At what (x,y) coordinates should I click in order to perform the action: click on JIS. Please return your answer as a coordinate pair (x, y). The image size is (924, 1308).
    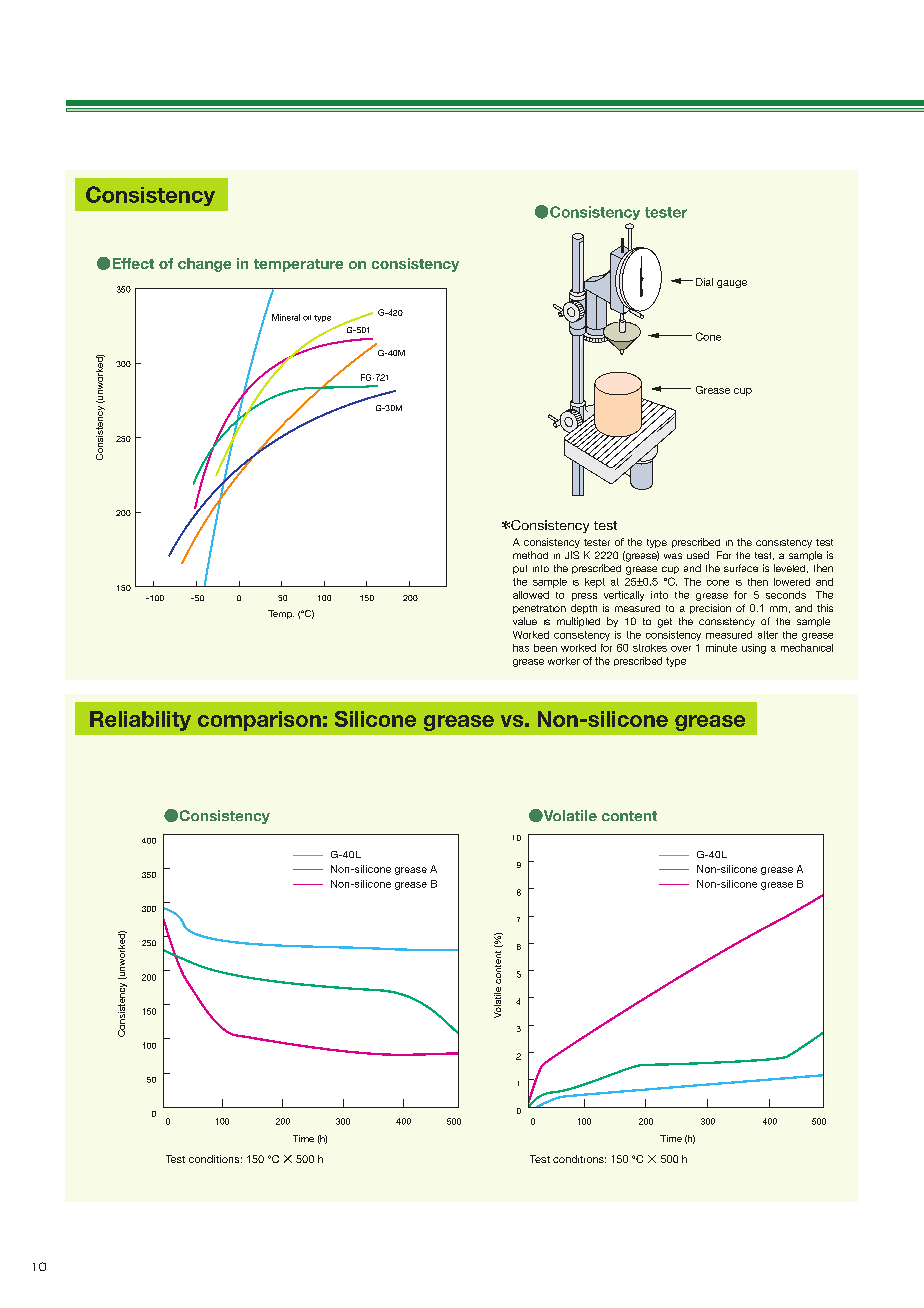
    Looking at the image, I should click on (572, 555).
